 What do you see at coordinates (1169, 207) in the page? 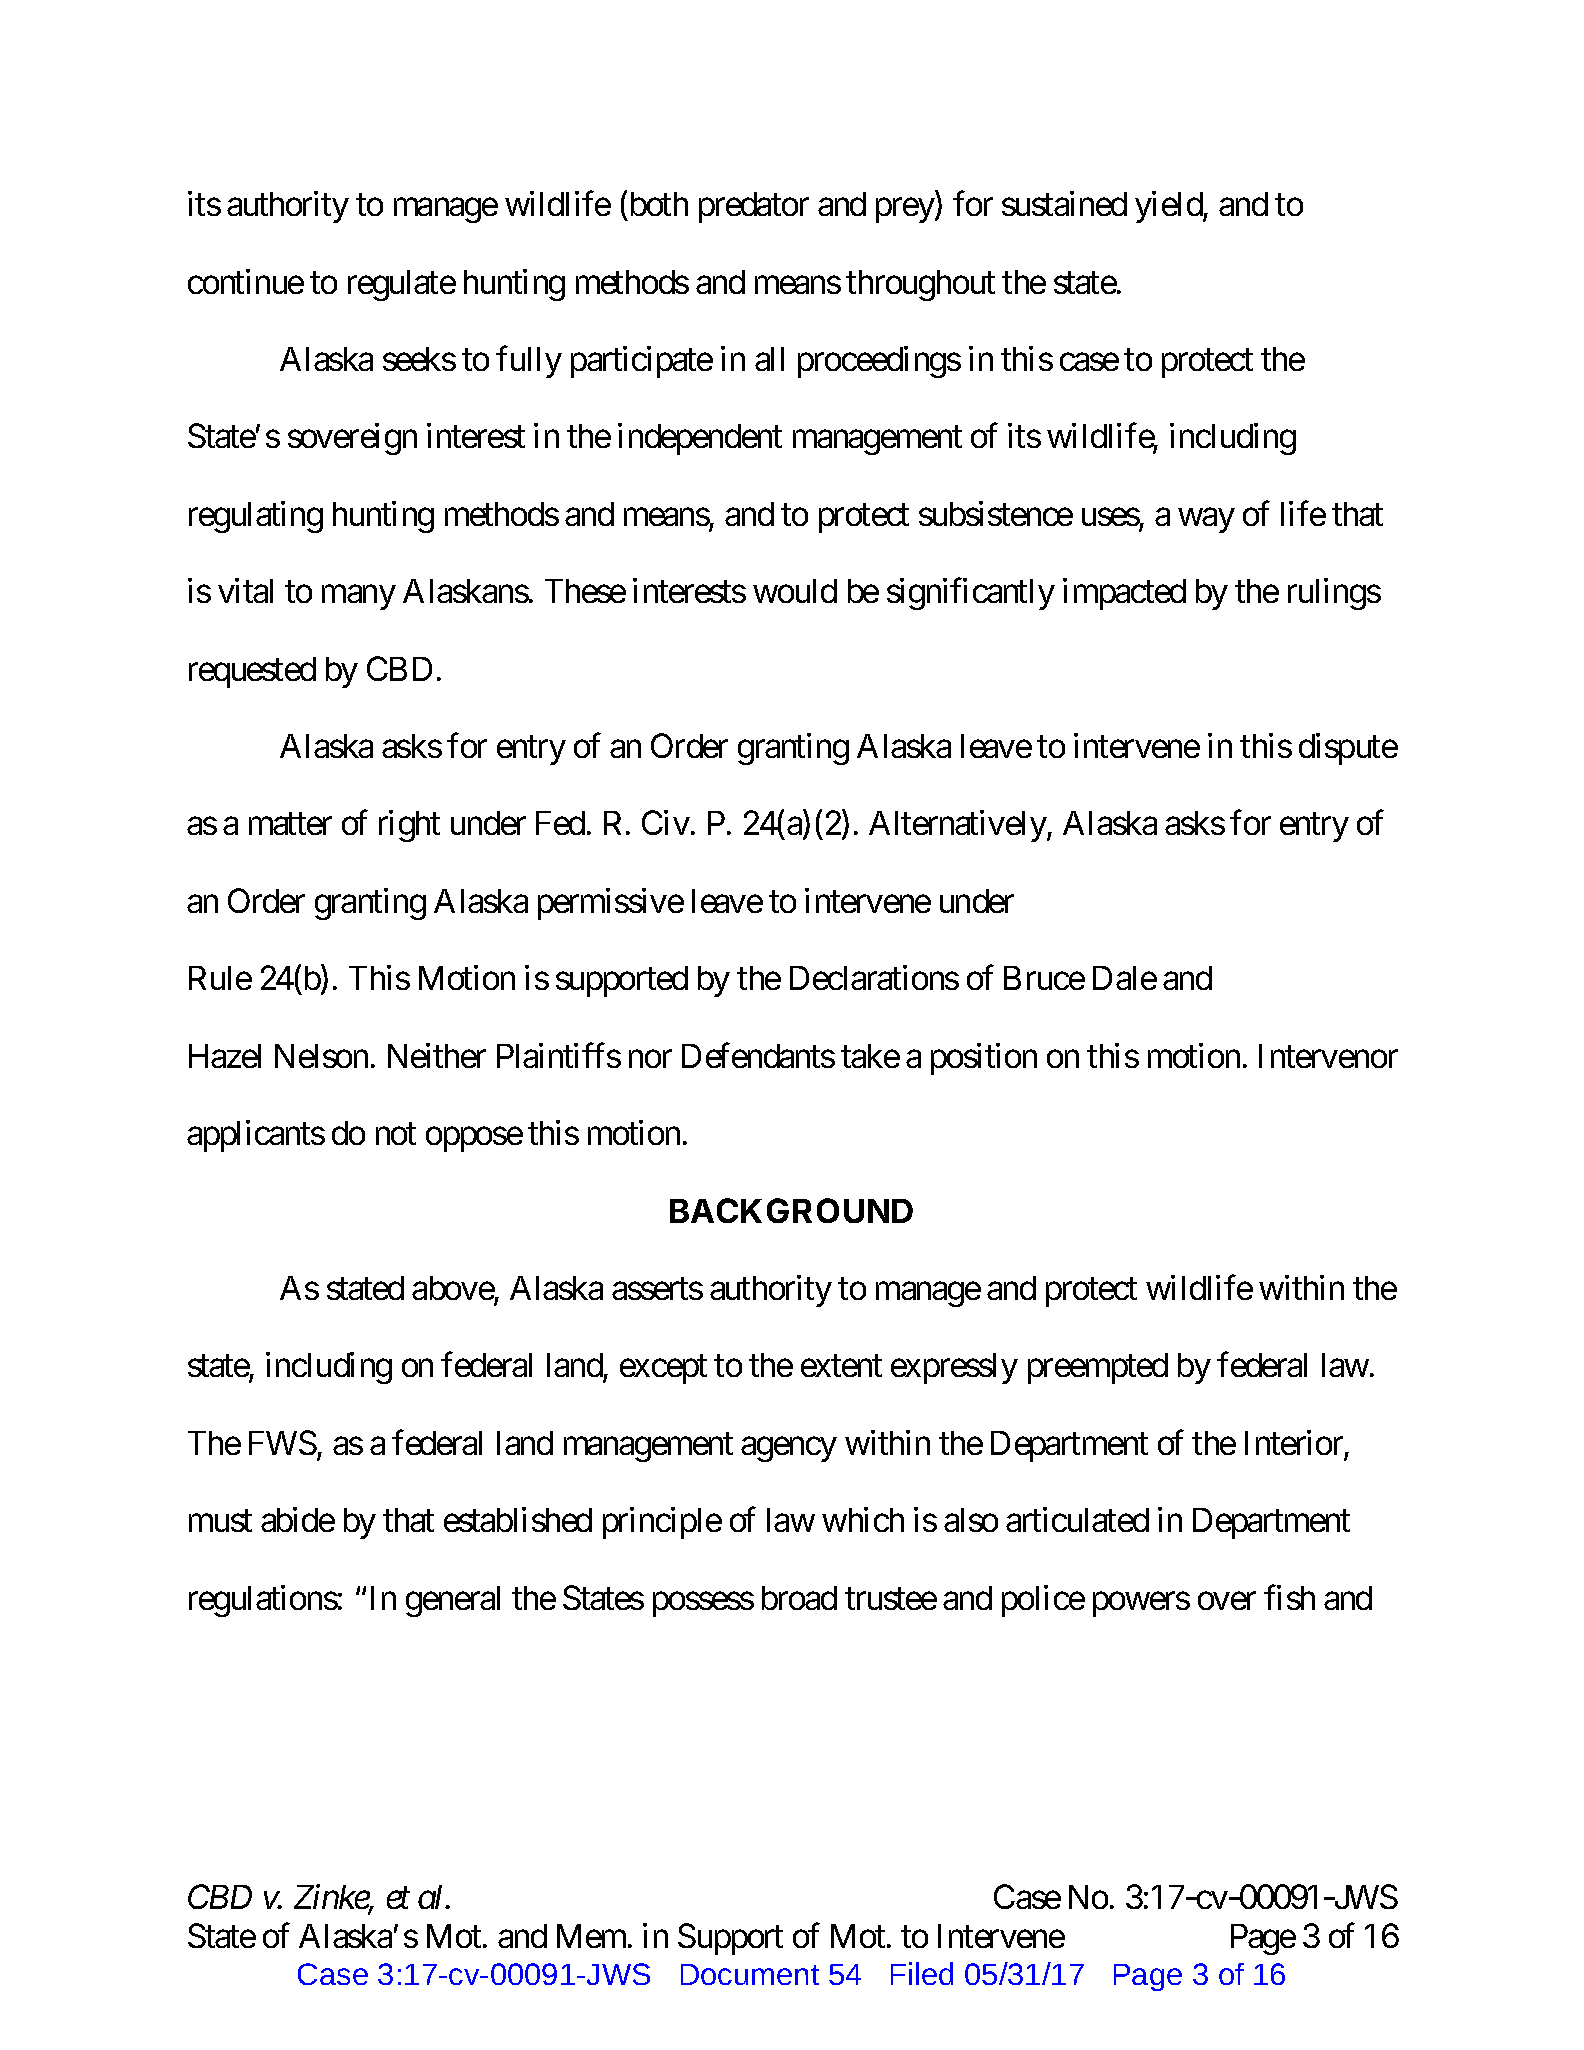
I see `yield` at bounding box center [1169, 207].
